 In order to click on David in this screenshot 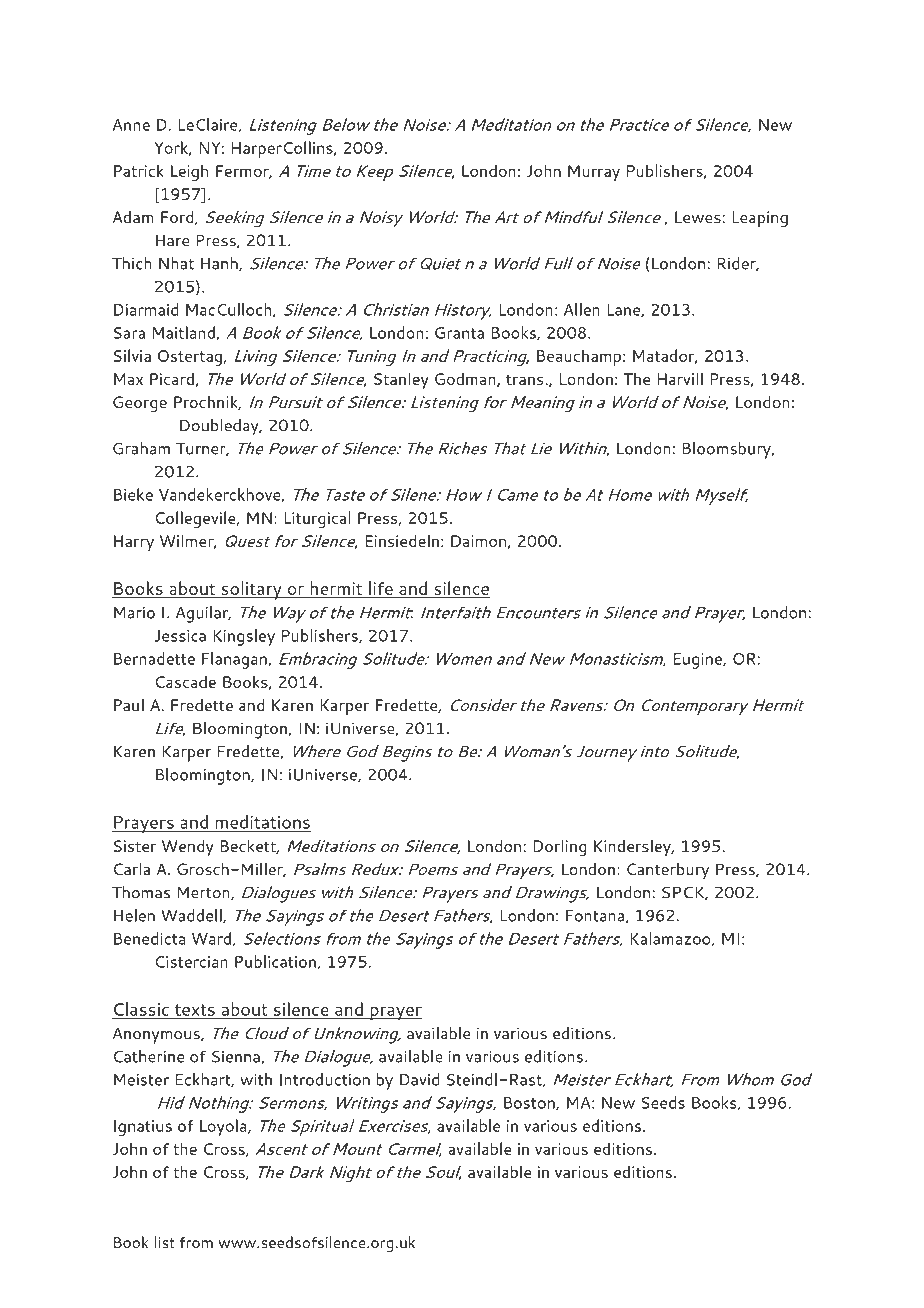, I will do `click(419, 1079)`.
